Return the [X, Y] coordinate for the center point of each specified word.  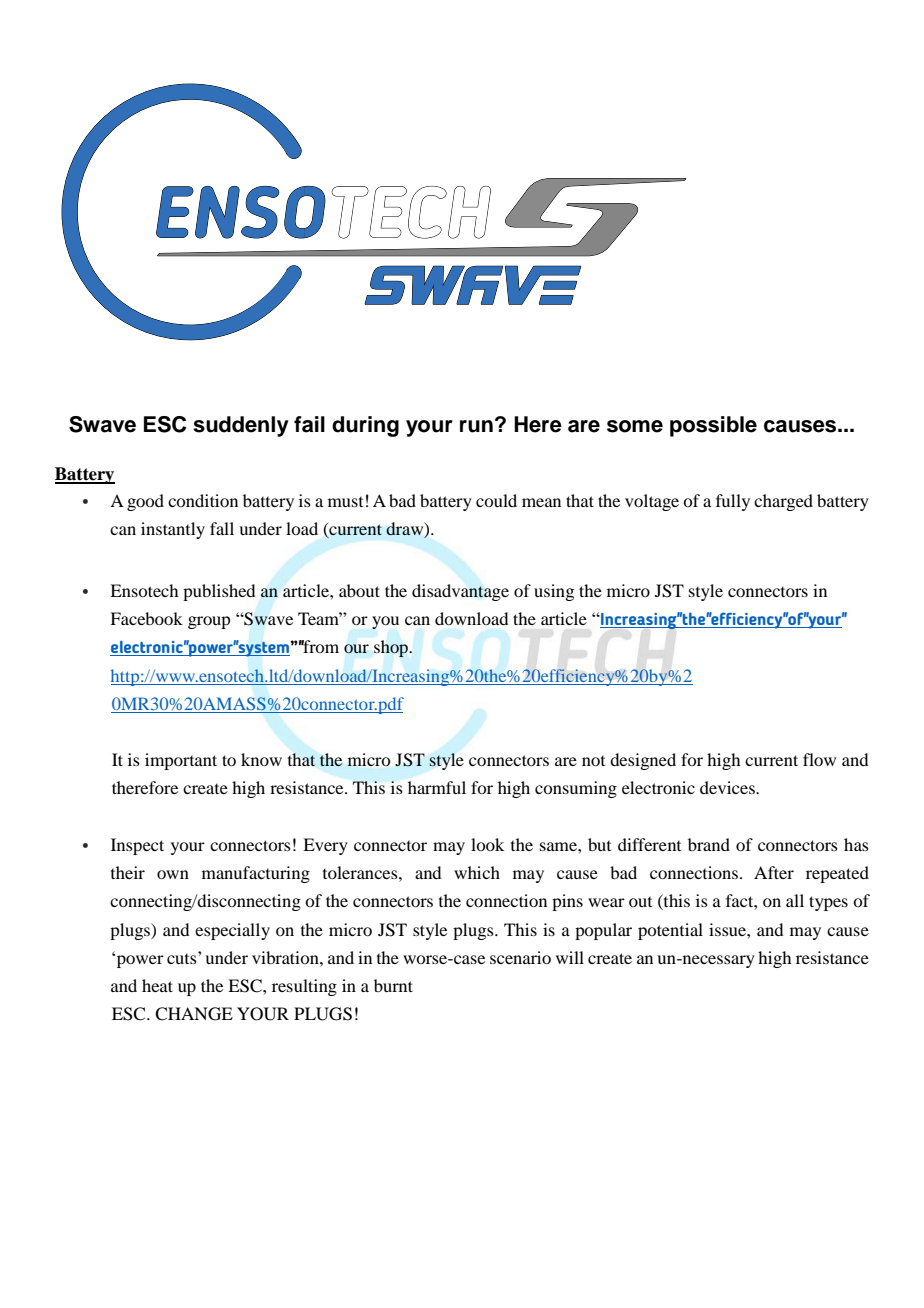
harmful [437, 787]
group [209, 622]
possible [713, 426]
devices [728, 787]
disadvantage [460, 592]
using [554, 592]
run [476, 426]
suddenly [241, 426]
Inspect [137, 846]
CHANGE [194, 1014]
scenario [520, 957]
